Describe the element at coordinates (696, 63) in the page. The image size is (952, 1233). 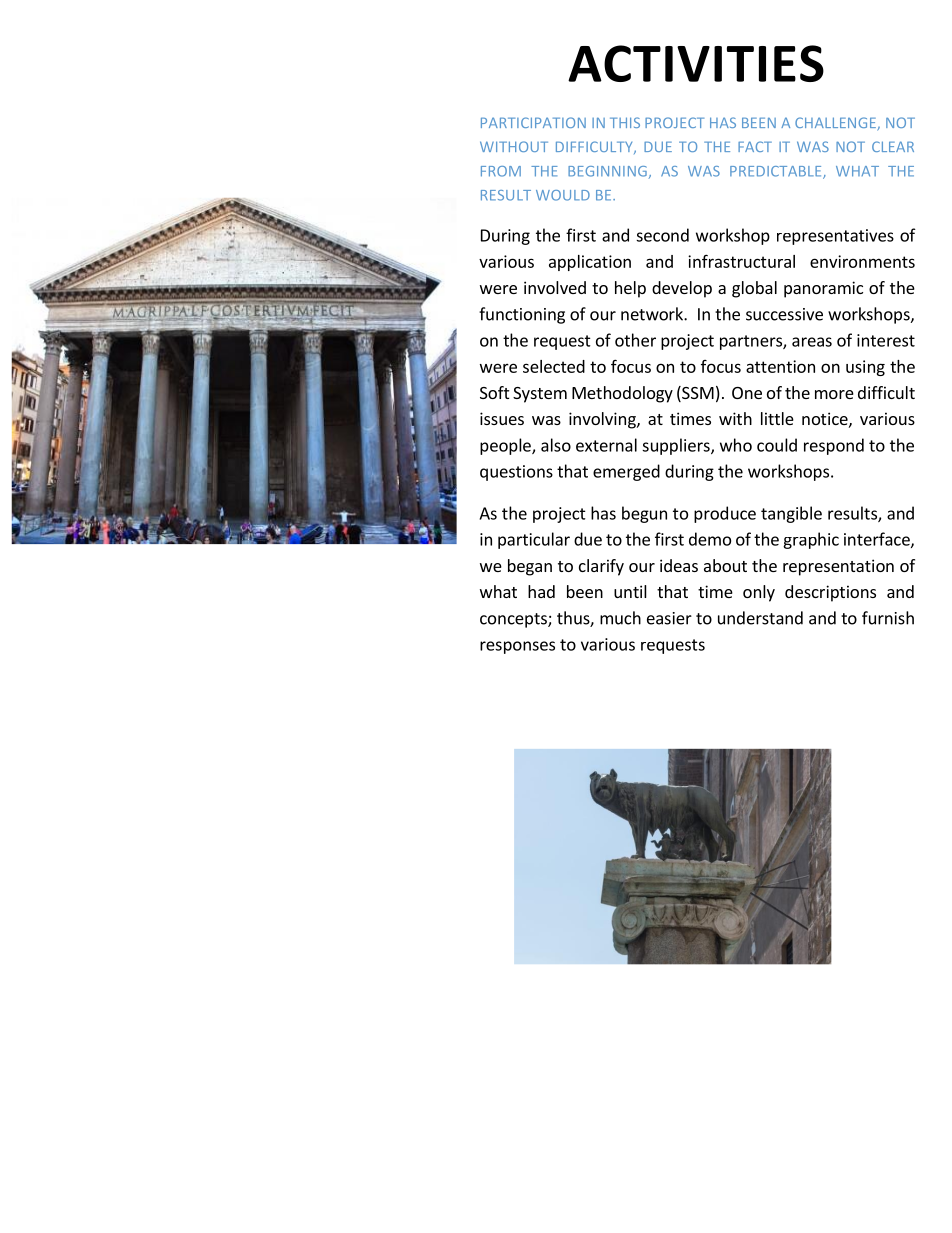
I see `ACTIVITIES` at that location.
